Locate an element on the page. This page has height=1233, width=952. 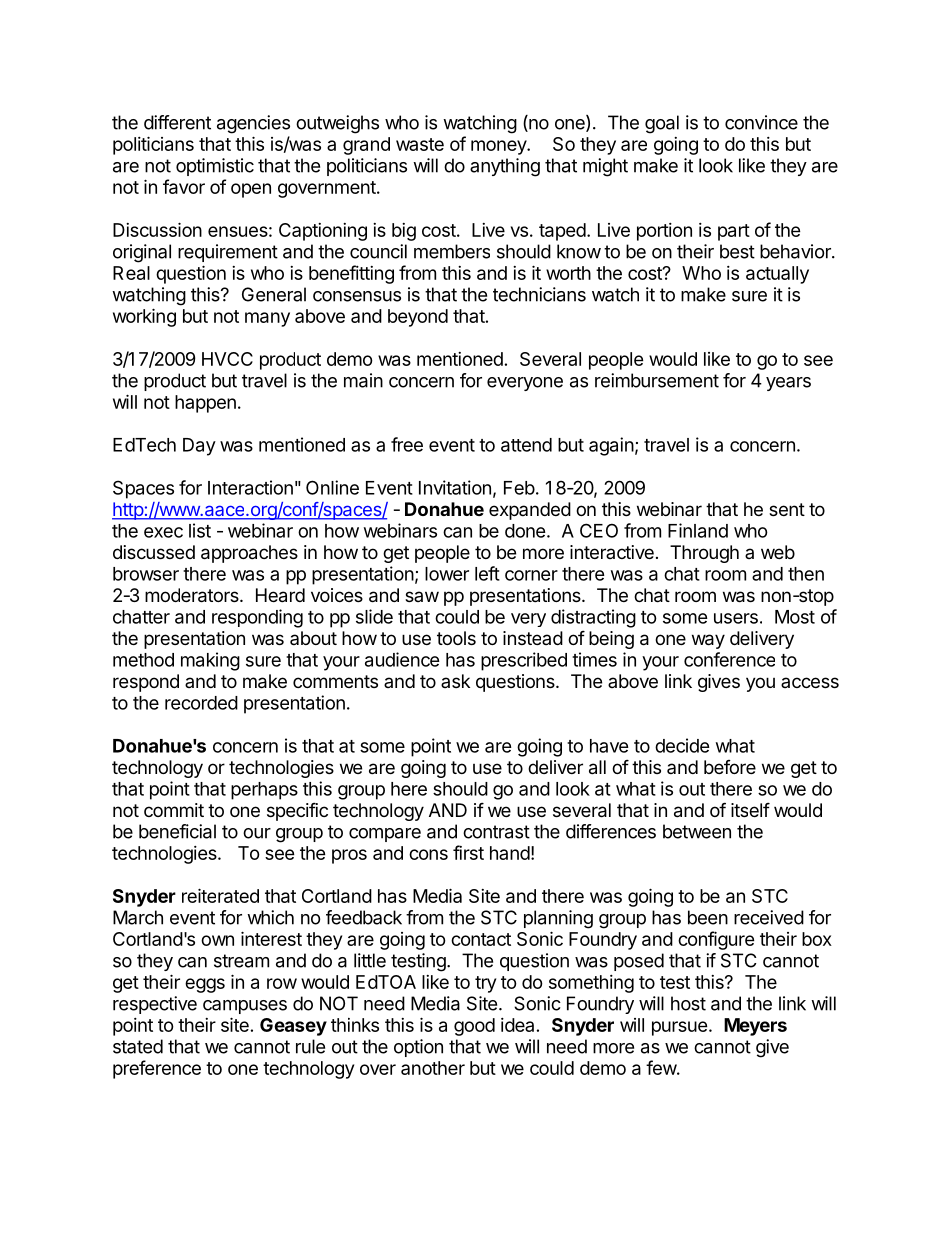
Day is located at coordinates (199, 447).
